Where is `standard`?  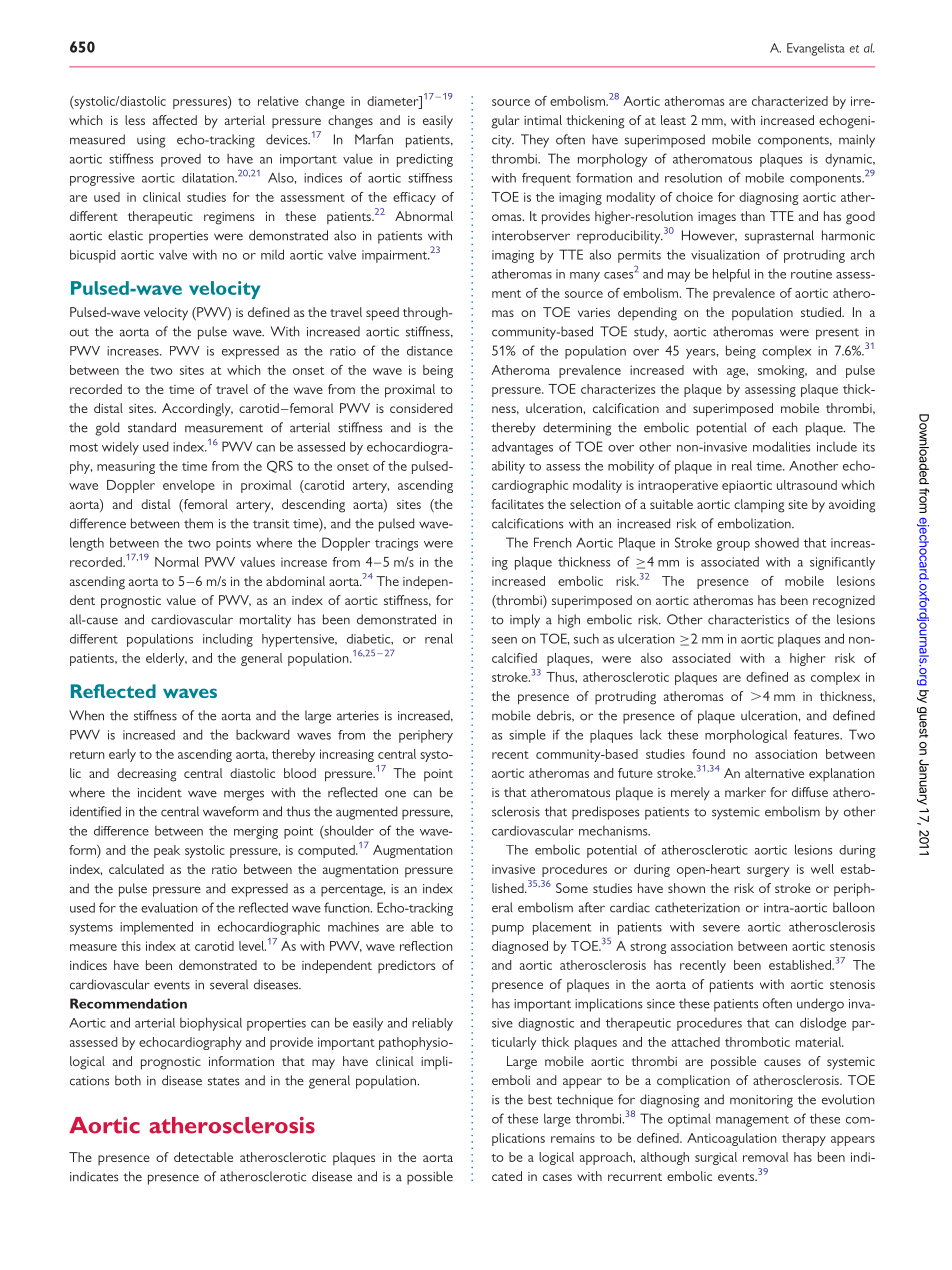
standard is located at coordinates (152, 427).
